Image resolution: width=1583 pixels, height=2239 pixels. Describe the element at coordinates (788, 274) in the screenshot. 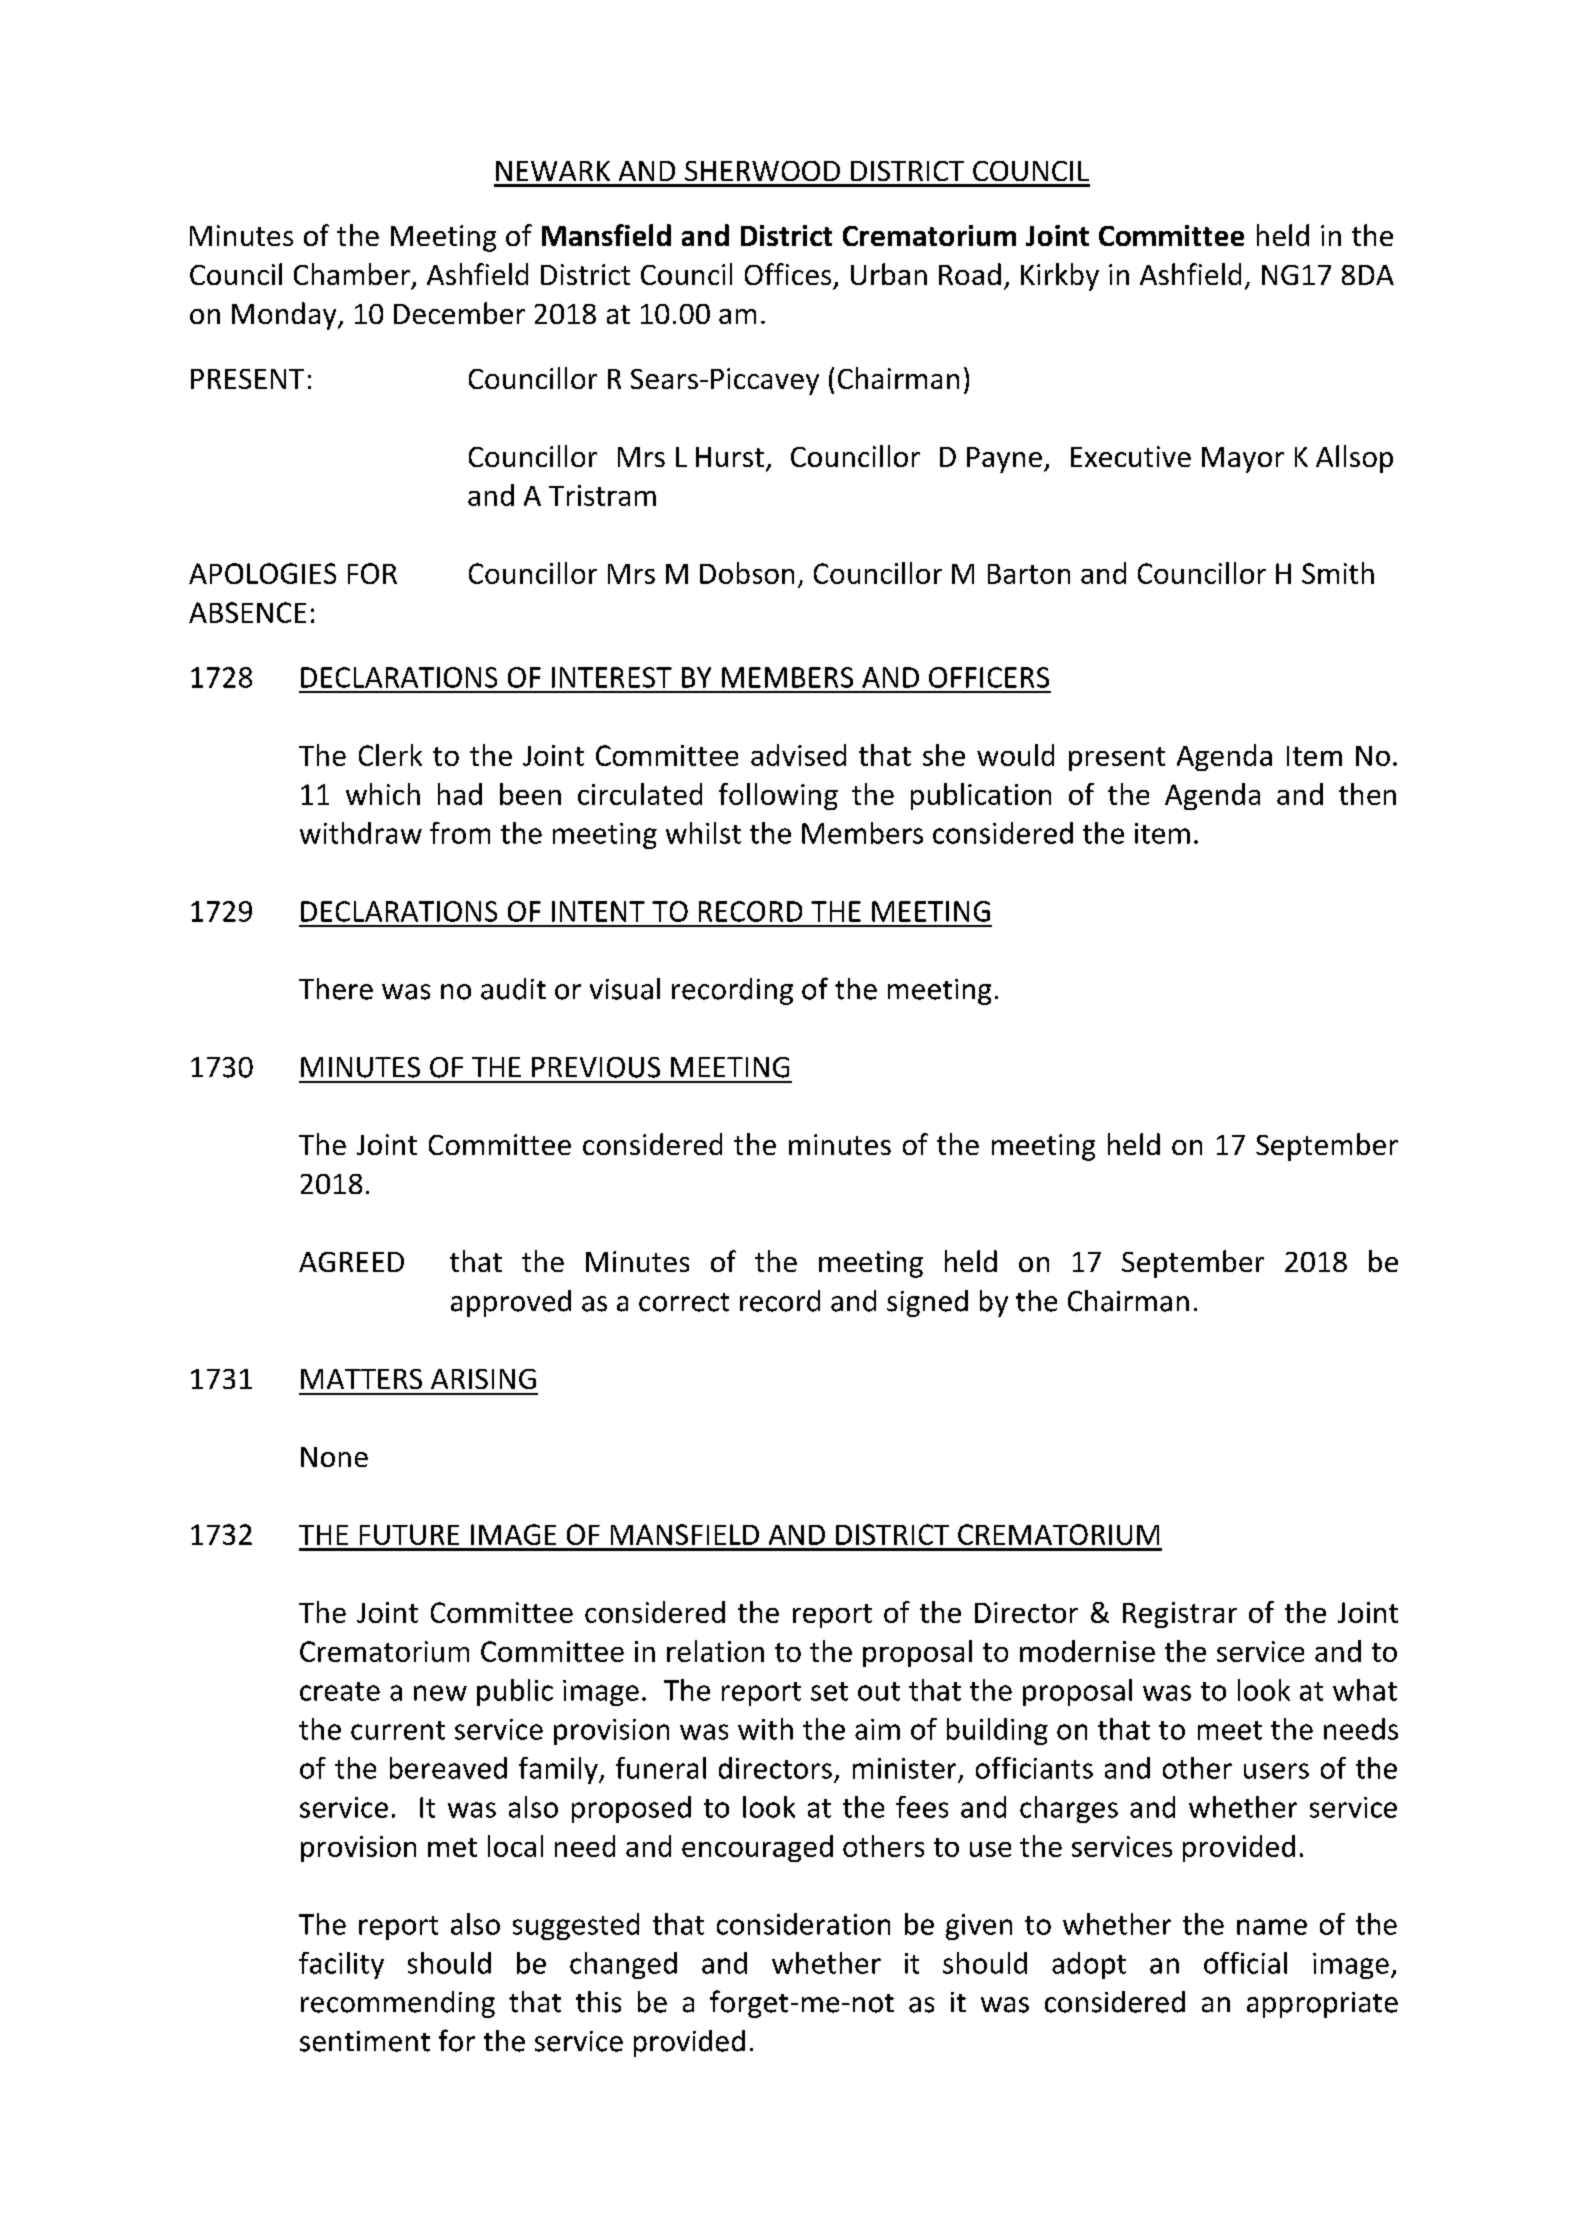

I see `Offices` at that location.
